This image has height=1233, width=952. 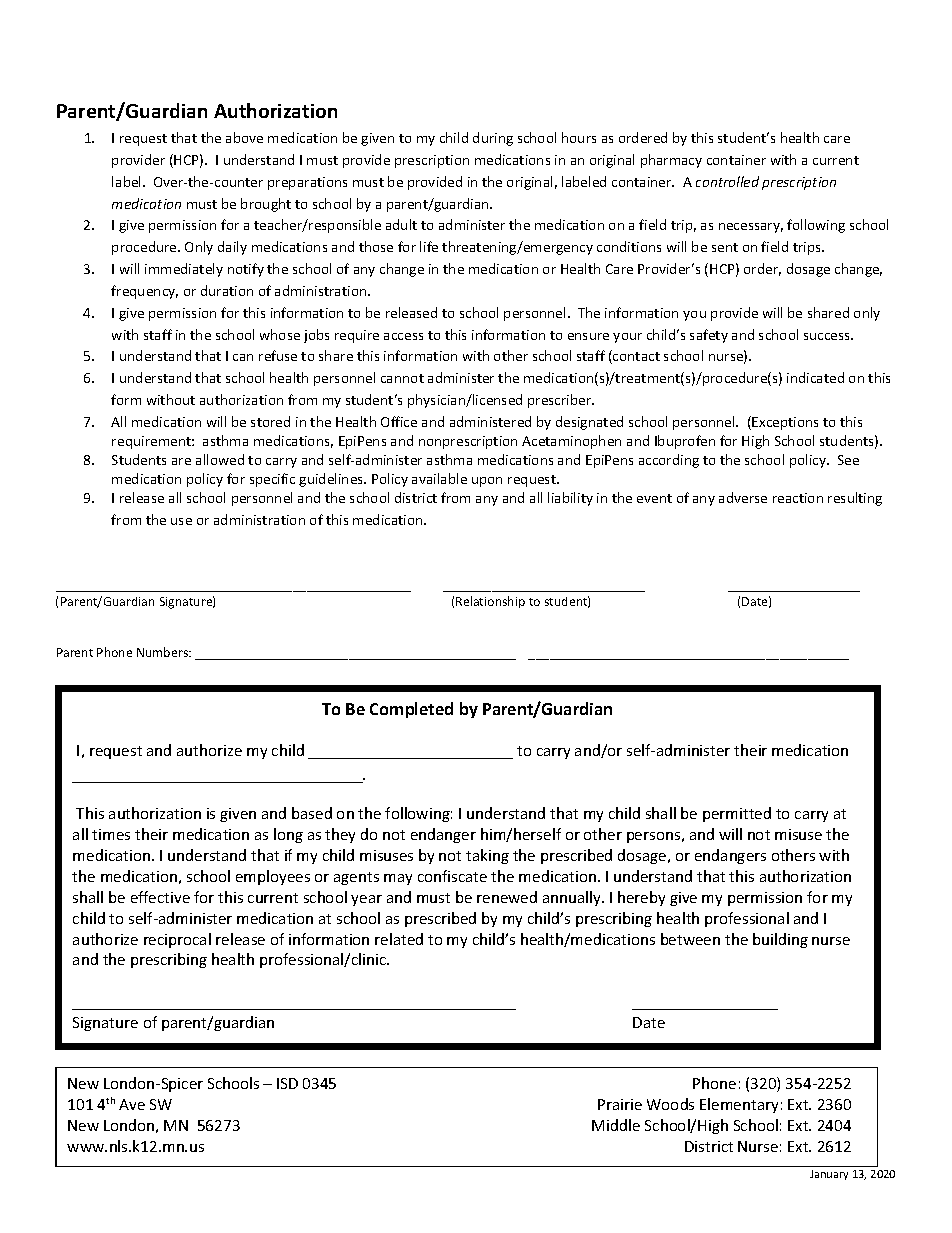 I want to click on above, so click(x=244, y=137).
